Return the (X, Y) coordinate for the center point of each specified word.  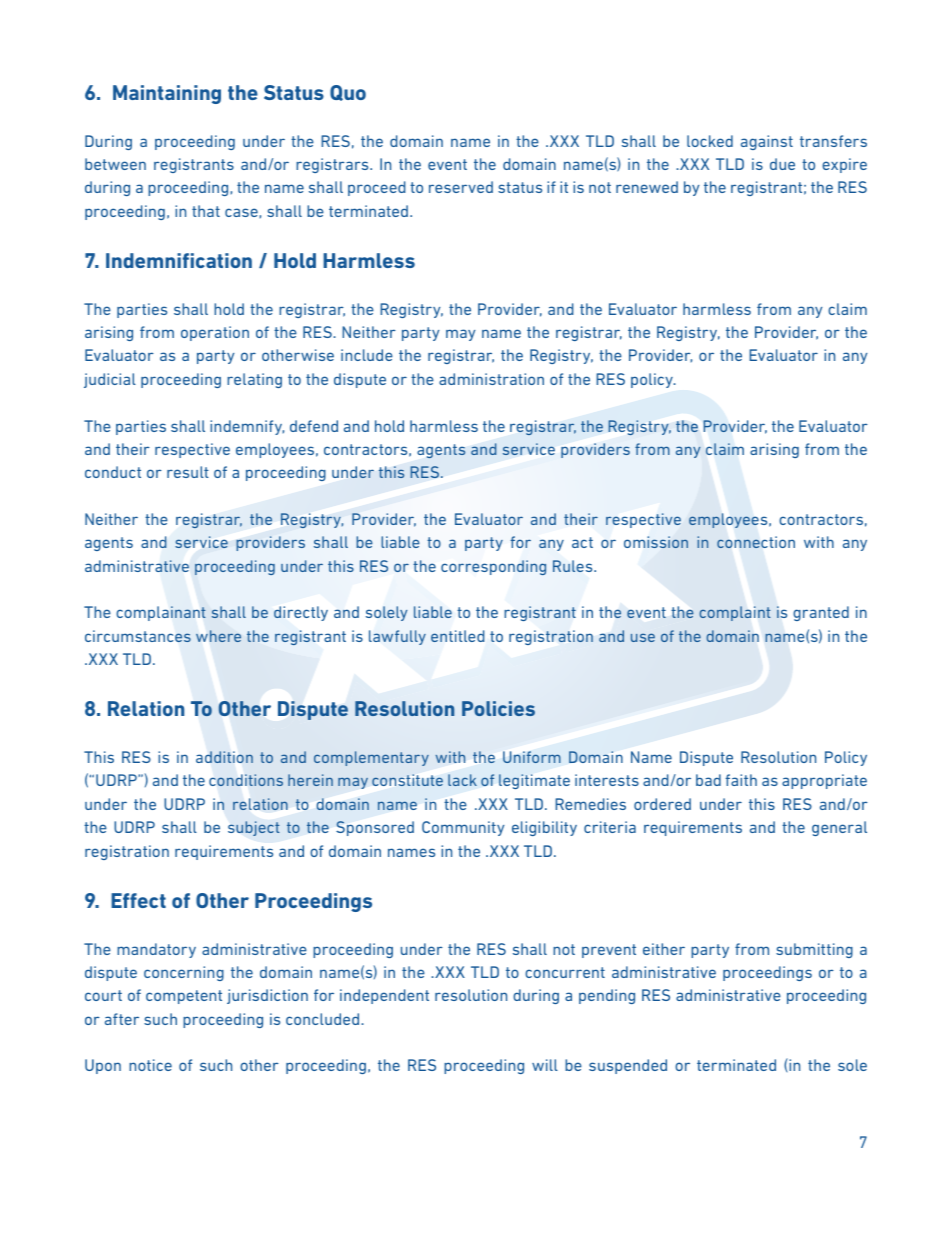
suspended (628, 1066)
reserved (461, 187)
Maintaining (167, 94)
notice (150, 1065)
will (545, 1065)
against (767, 142)
